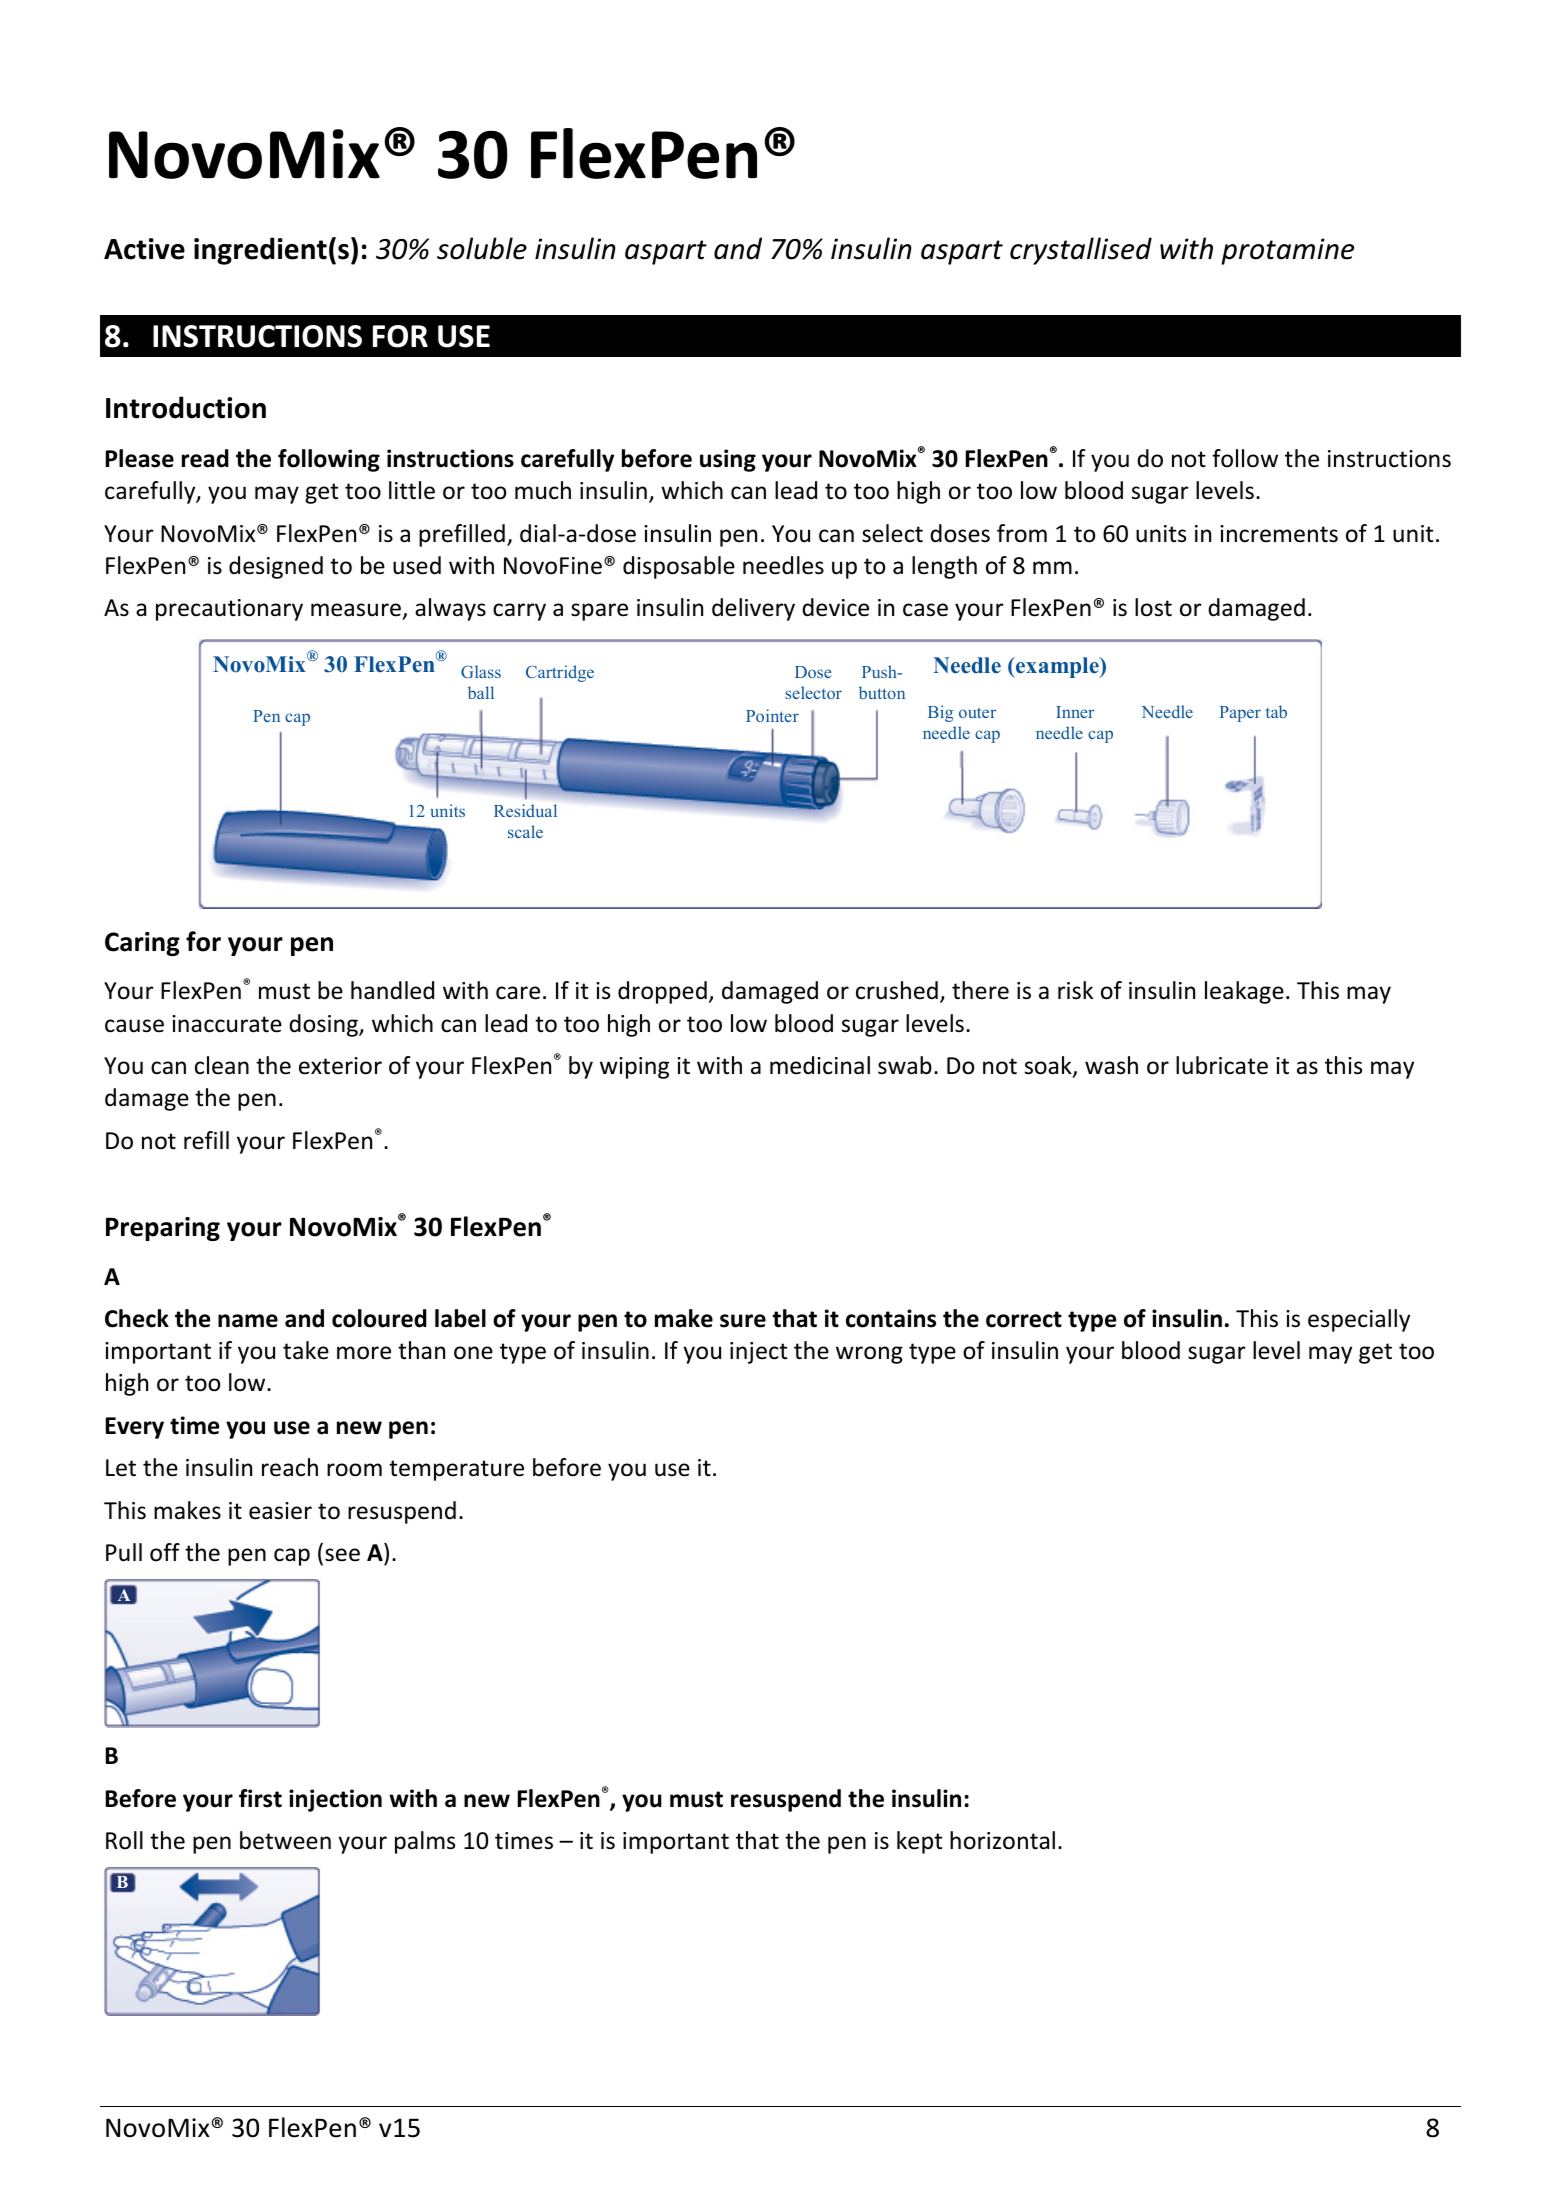 This page has height=2208, width=1561. I want to click on kept, so click(919, 1842).
